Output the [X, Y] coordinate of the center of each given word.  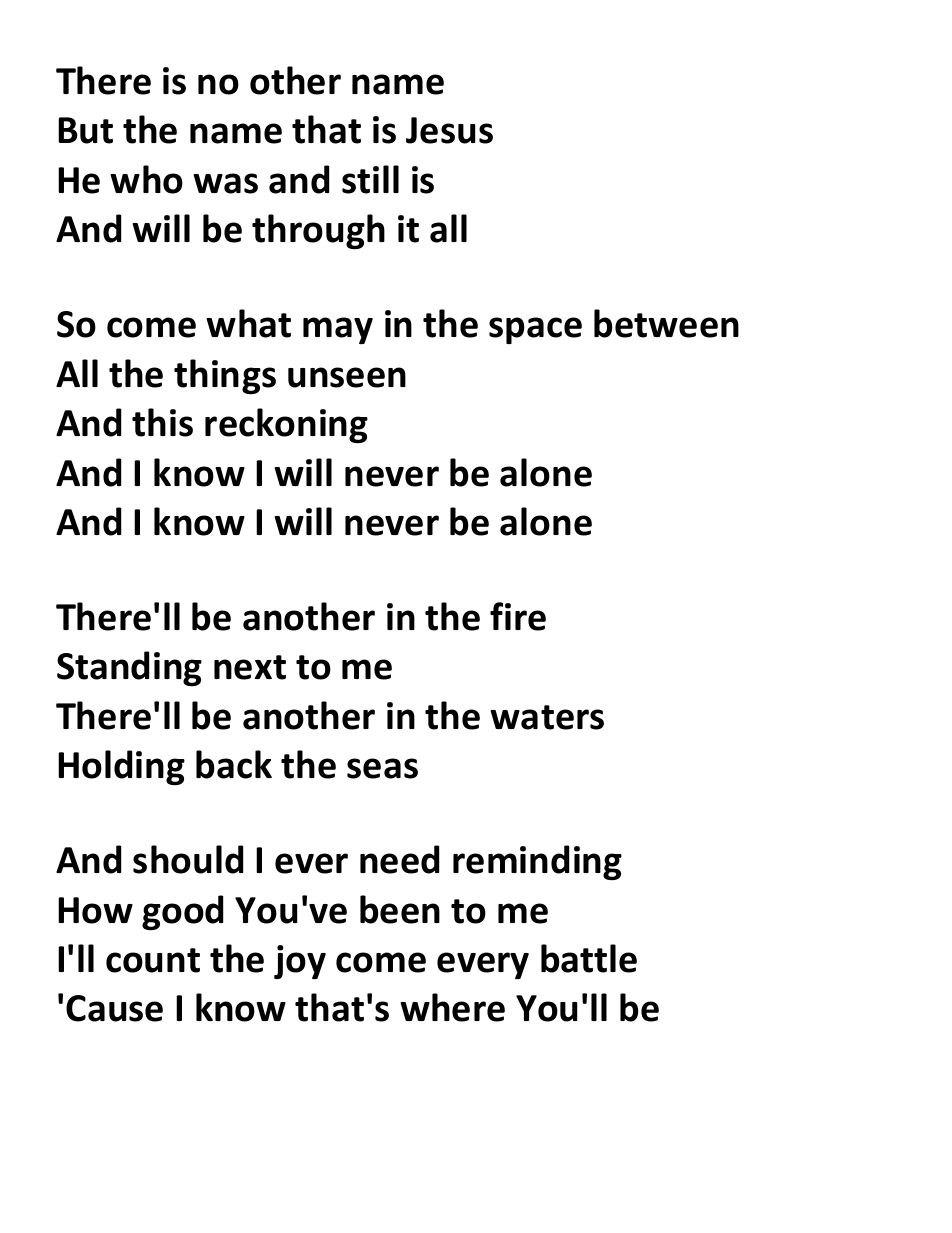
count [153, 960]
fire [518, 616]
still [370, 179]
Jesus [449, 130]
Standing [129, 668]
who [146, 179]
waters [547, 717]
